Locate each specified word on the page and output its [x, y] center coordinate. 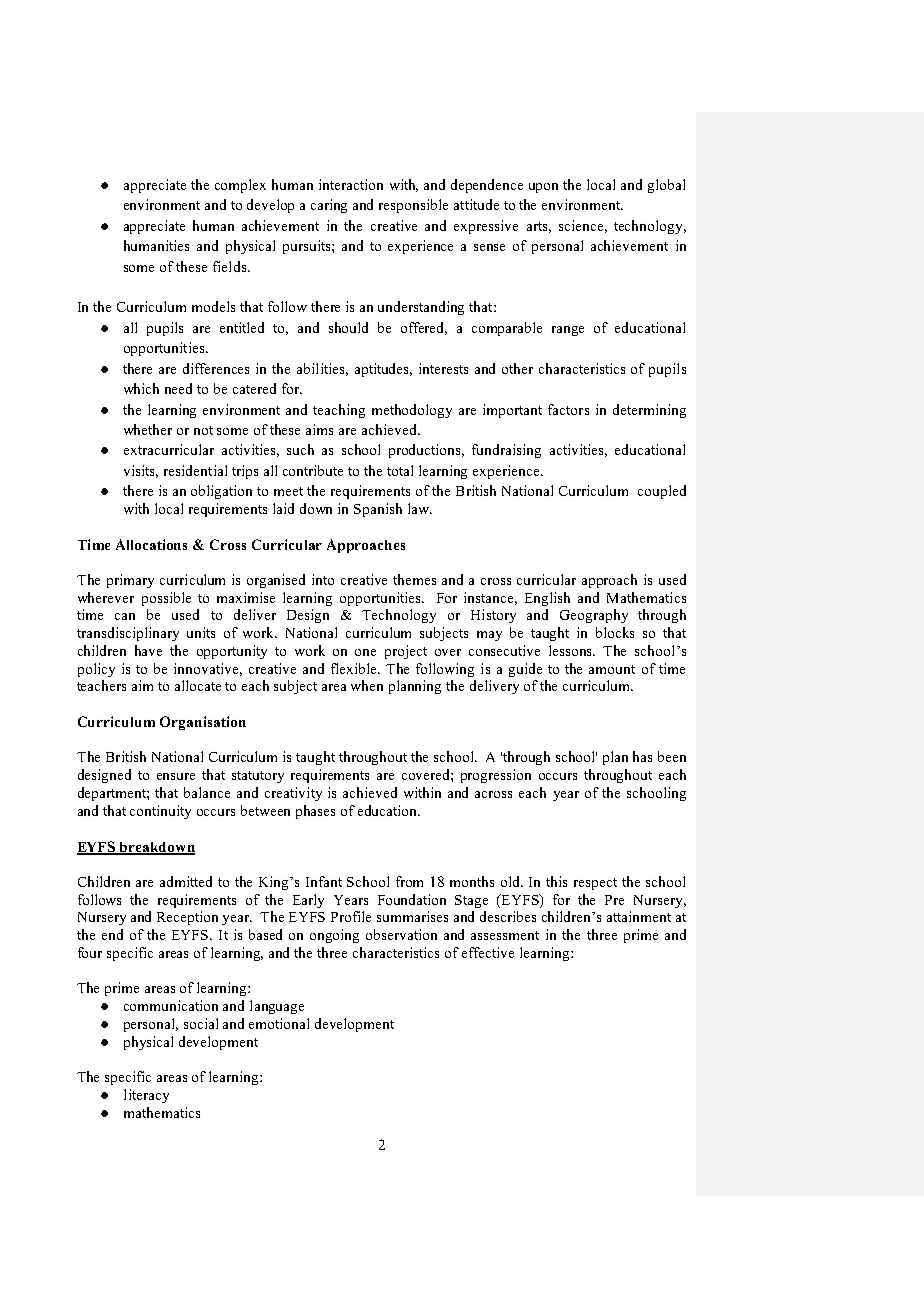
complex [240, 186]
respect [595, 884]
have [148, 650]
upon [543, 188]
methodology [412, 411]
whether [148, 429]
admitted [186, 881]
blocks [615, 632]
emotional [279, 1023]
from [409, 881]
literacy [146, 1096]
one [365, 652]
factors [568, 409]
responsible [413, 206]
